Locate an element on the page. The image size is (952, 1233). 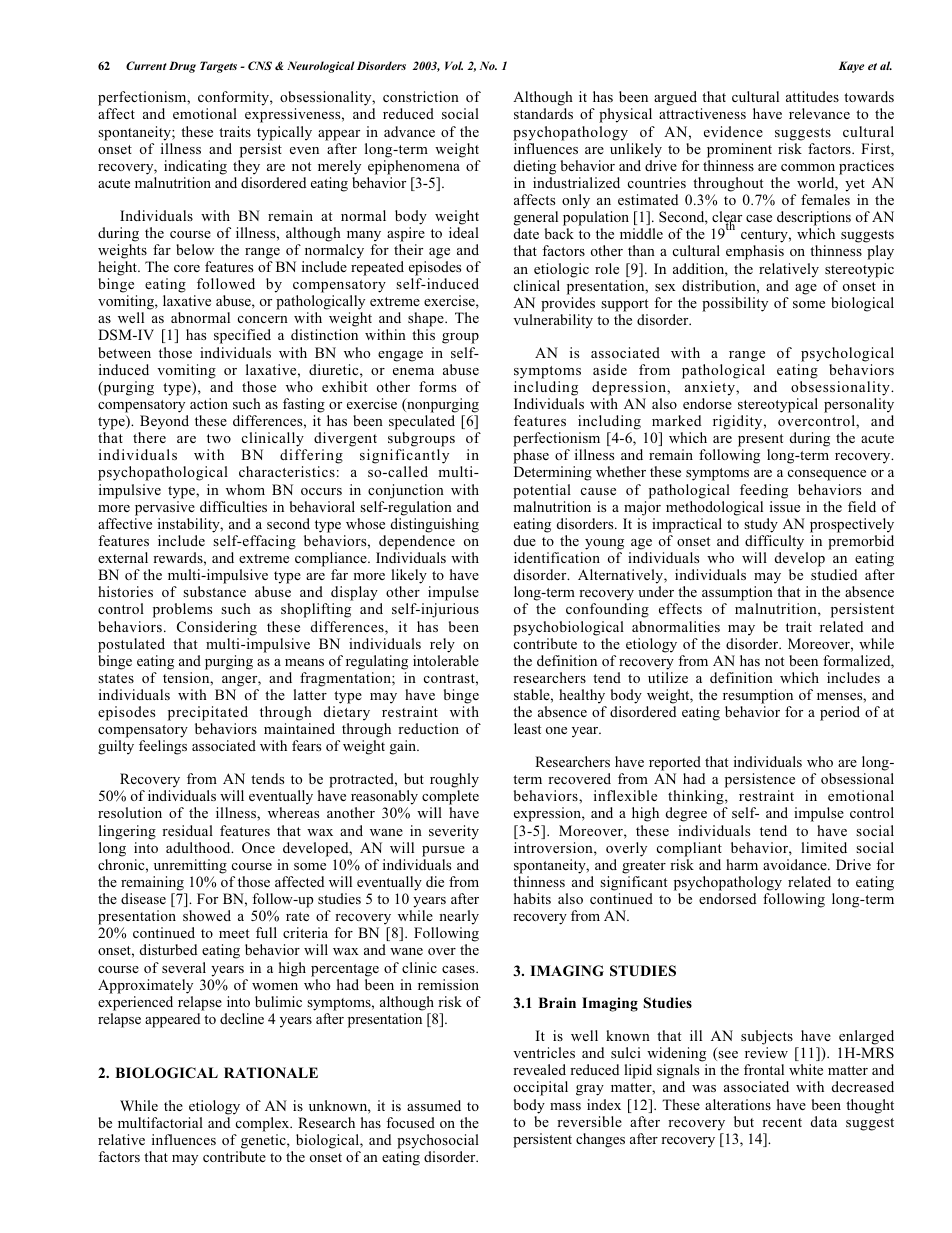
attitudes is located at coordinates (812, 96).
